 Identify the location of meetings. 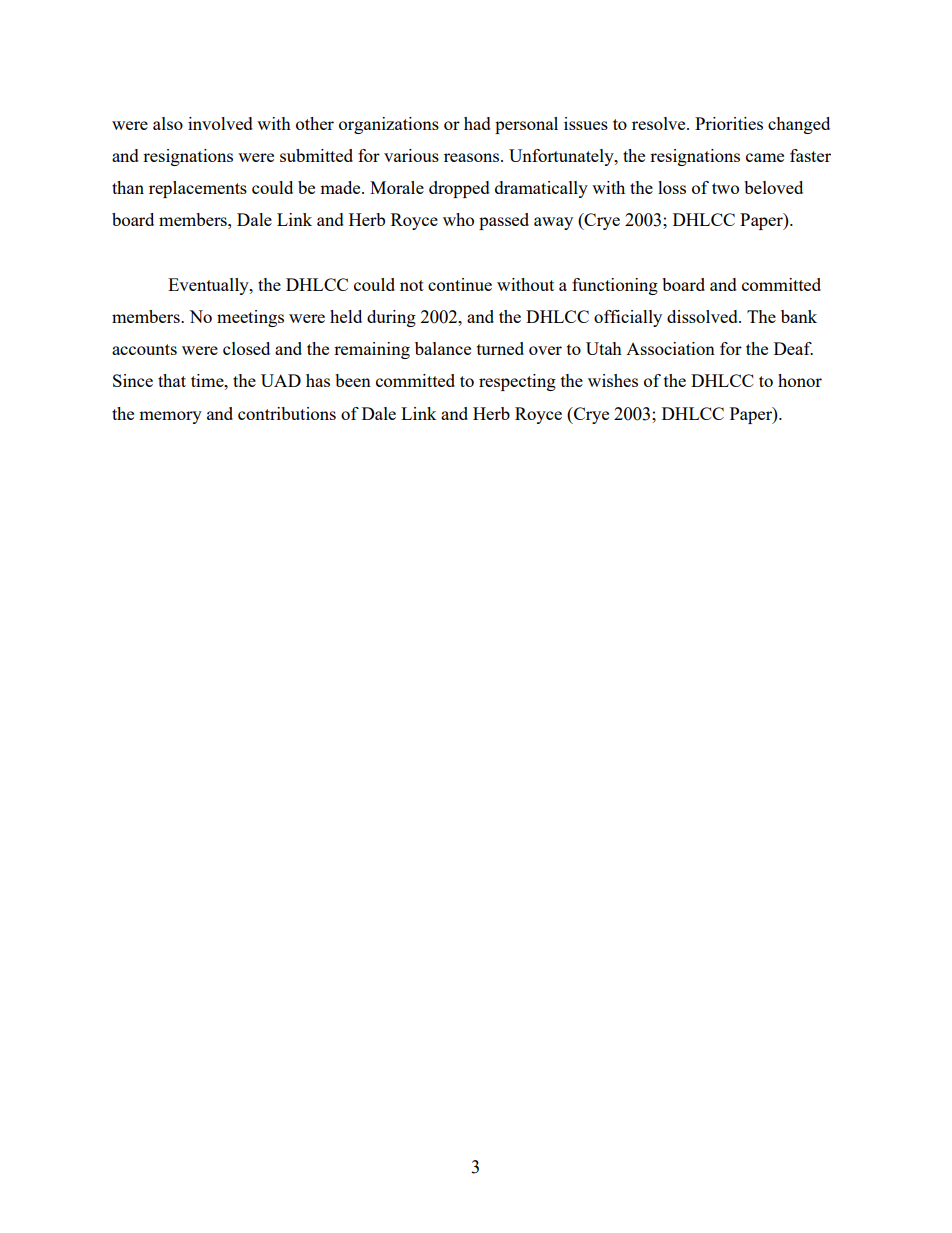
(250, 318).
